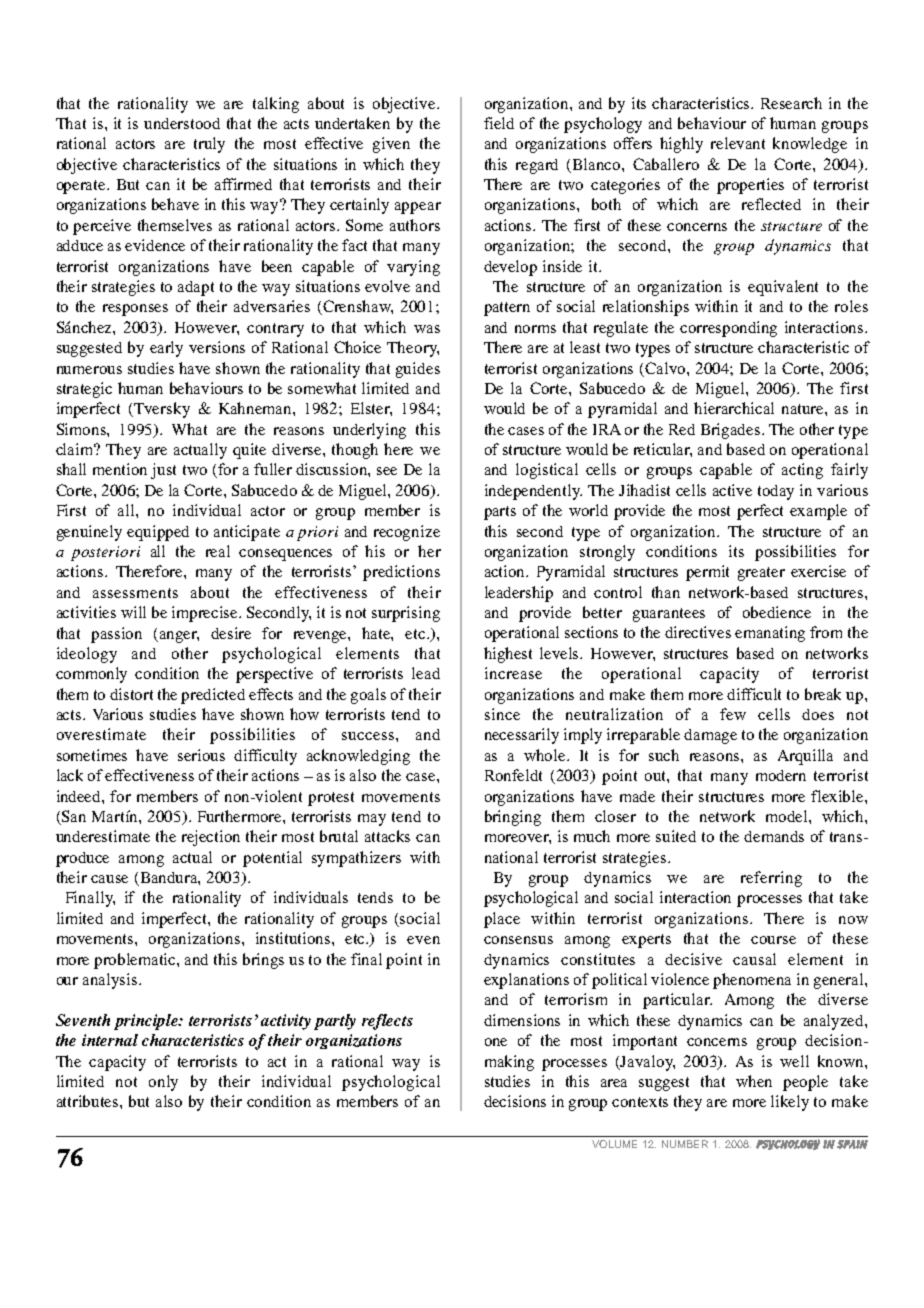 Image resolution: width=924 pixels, height=1308 pixels. What do you see at coordinates (496, 1042) in the document?
I see `one` at bounding box center [496, 1042].
